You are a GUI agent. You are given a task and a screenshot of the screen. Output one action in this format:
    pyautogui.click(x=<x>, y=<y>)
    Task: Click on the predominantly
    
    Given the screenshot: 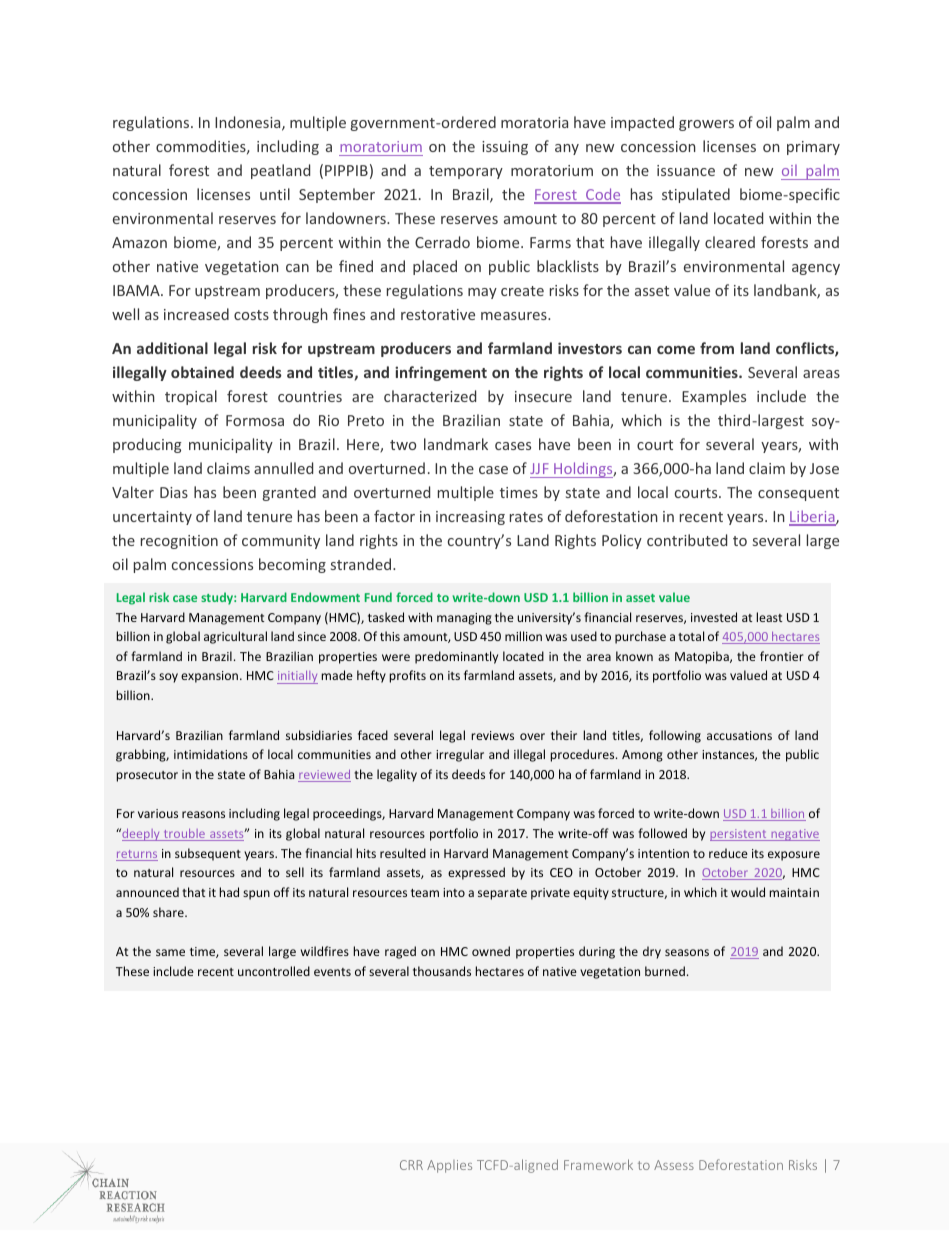 What is the action you would take?
    pyautogui.click(x=456, y=657)
